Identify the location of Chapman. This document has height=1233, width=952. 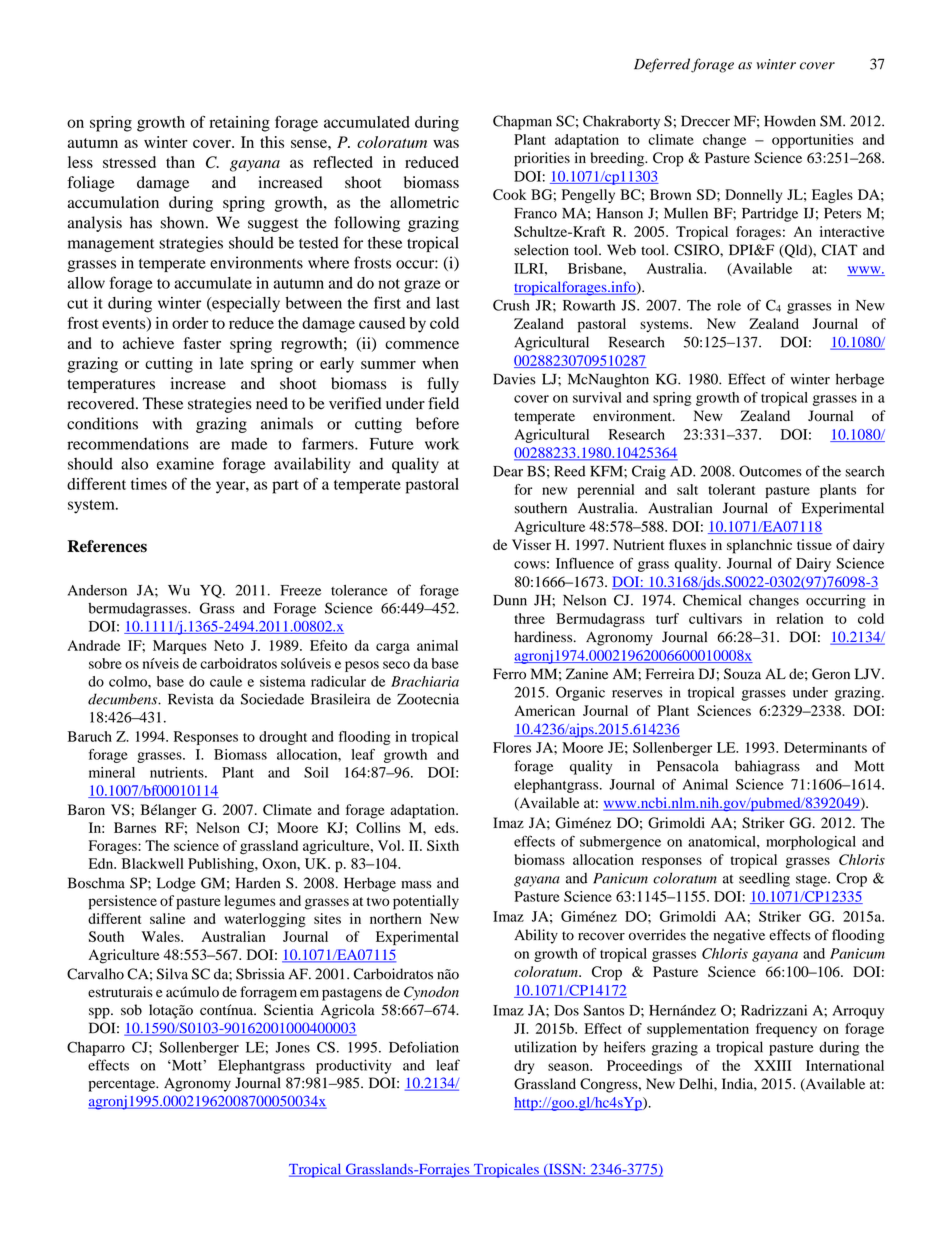
(522, 122).
